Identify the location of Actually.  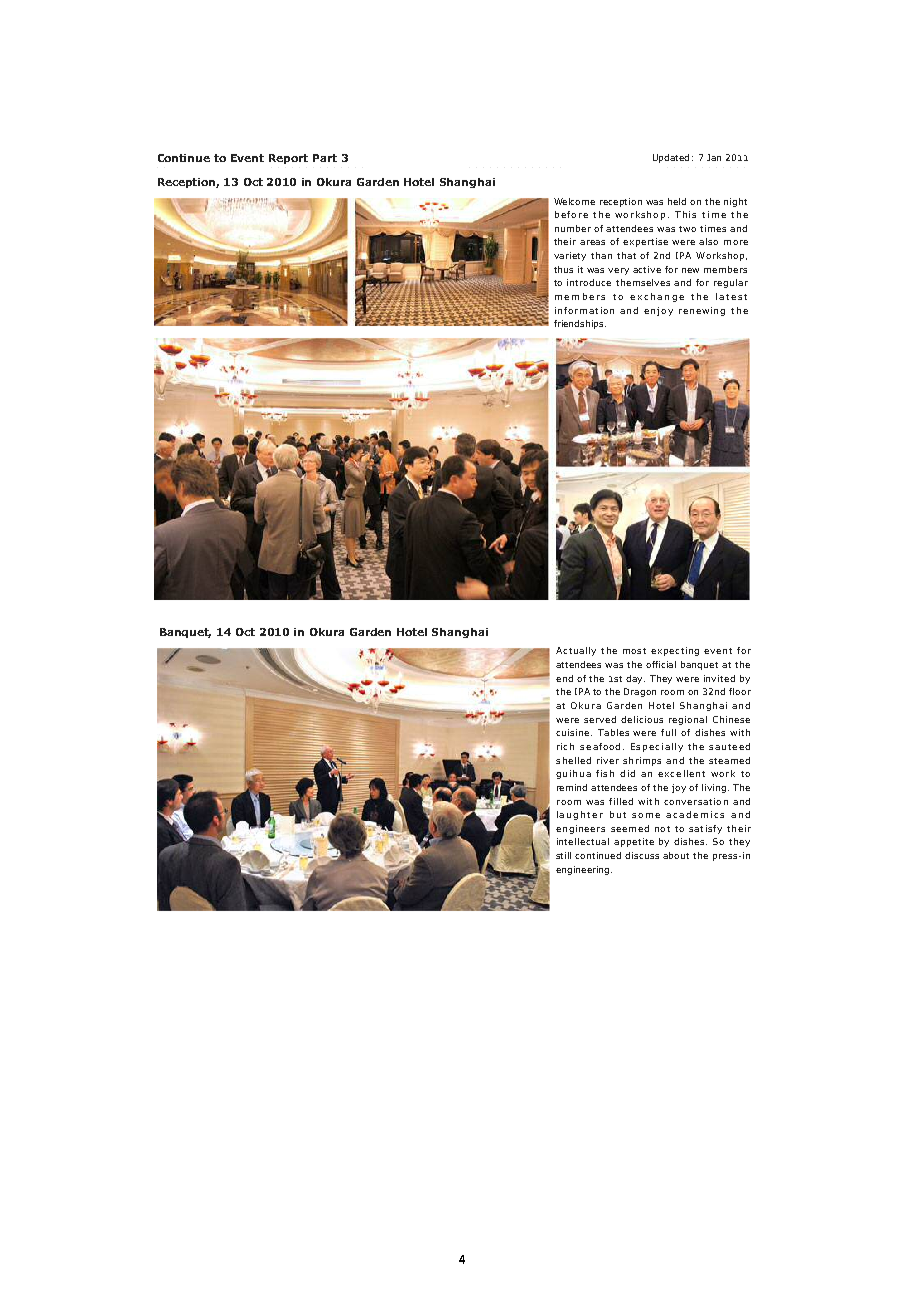
(576, 651).
